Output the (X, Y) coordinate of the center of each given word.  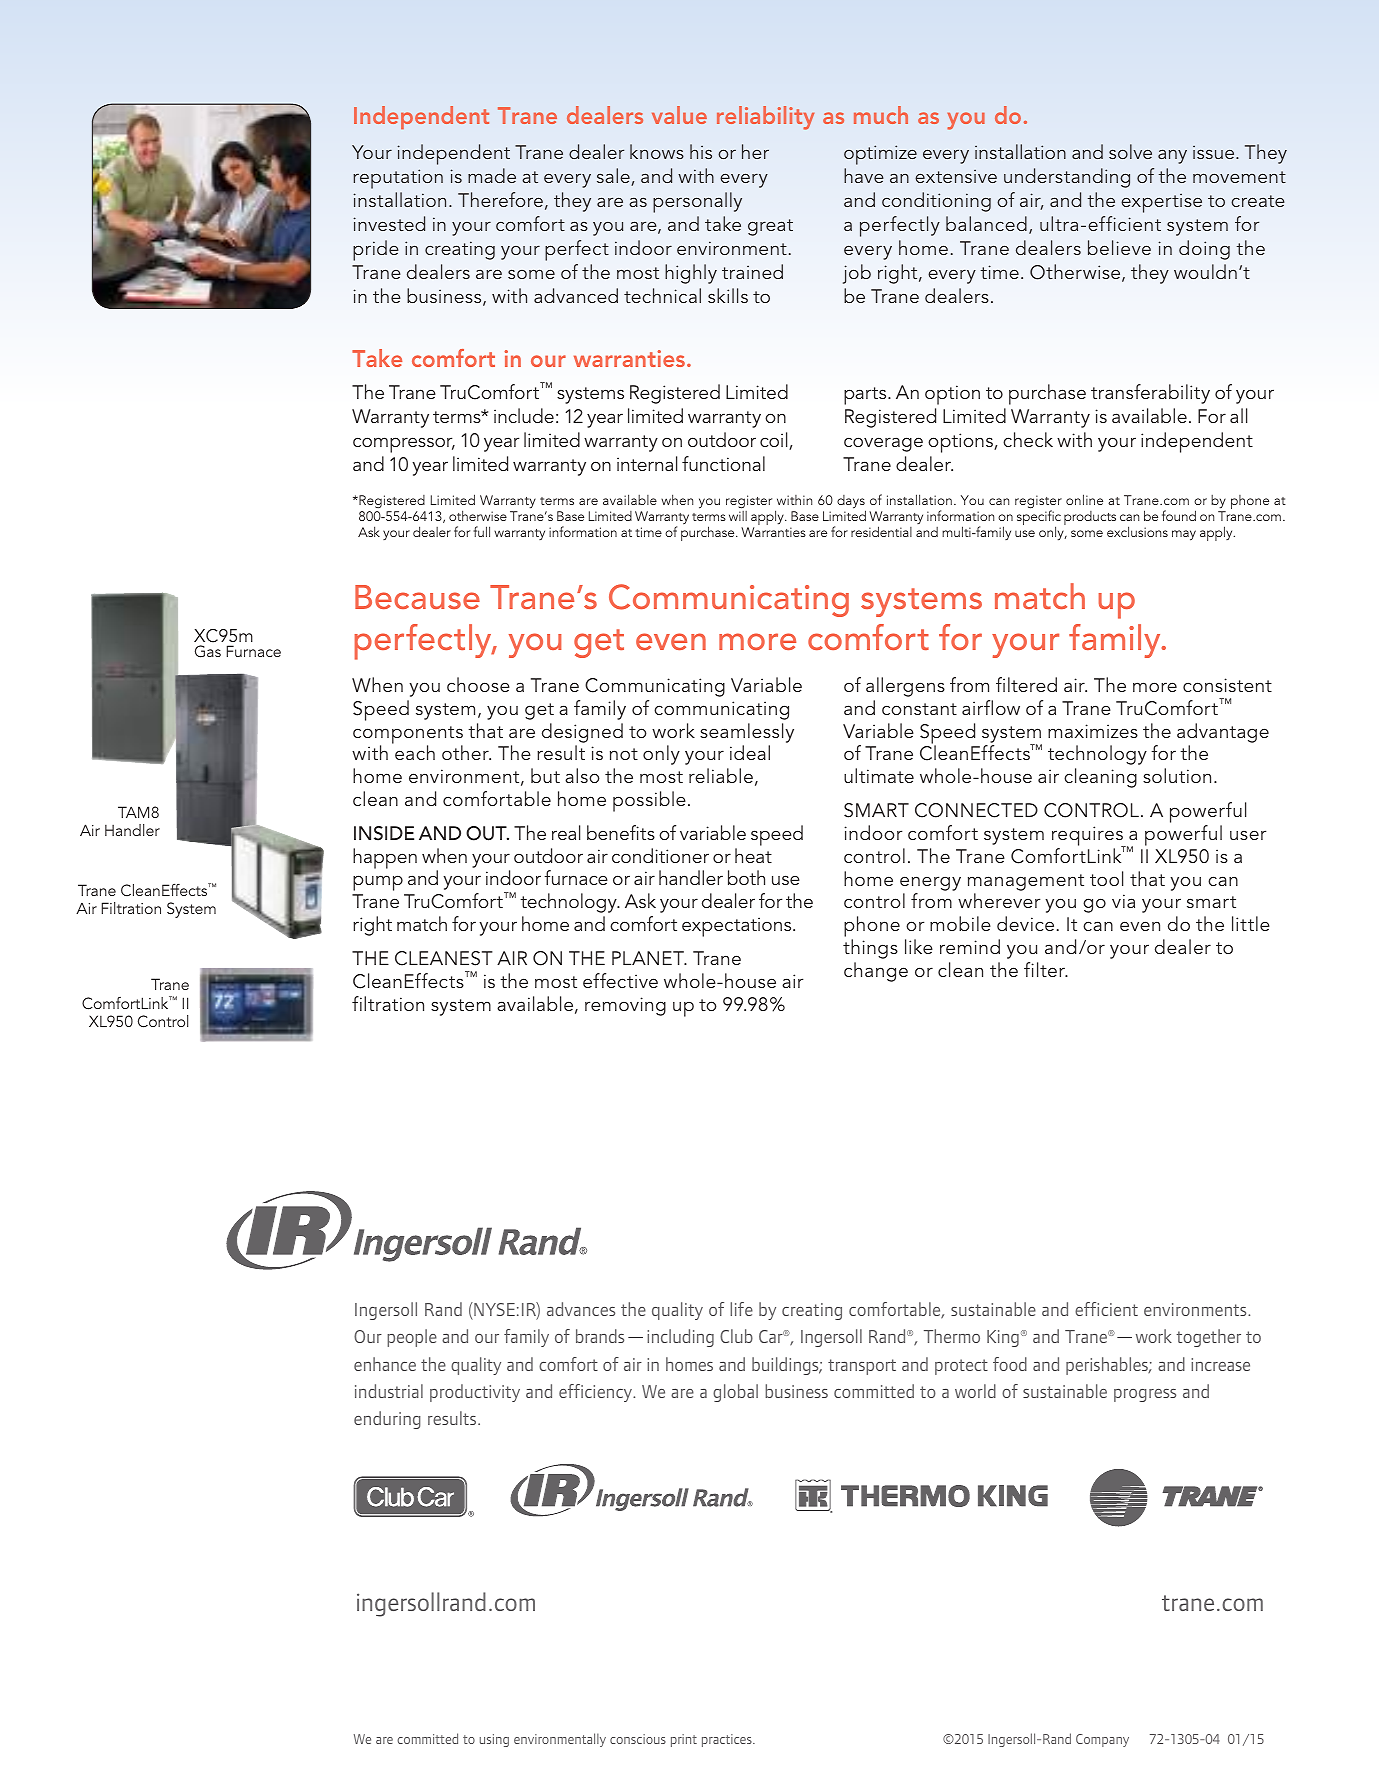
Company (1102, 1740)
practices (728, 1740)
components (408, 736)
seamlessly (747, 733)
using (494, 1740)
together (1208, 1338)
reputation (398, 179)
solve (1130, 151)
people (412, 1338)
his (701, 151)
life (741, 1309)
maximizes (1093, 731)
